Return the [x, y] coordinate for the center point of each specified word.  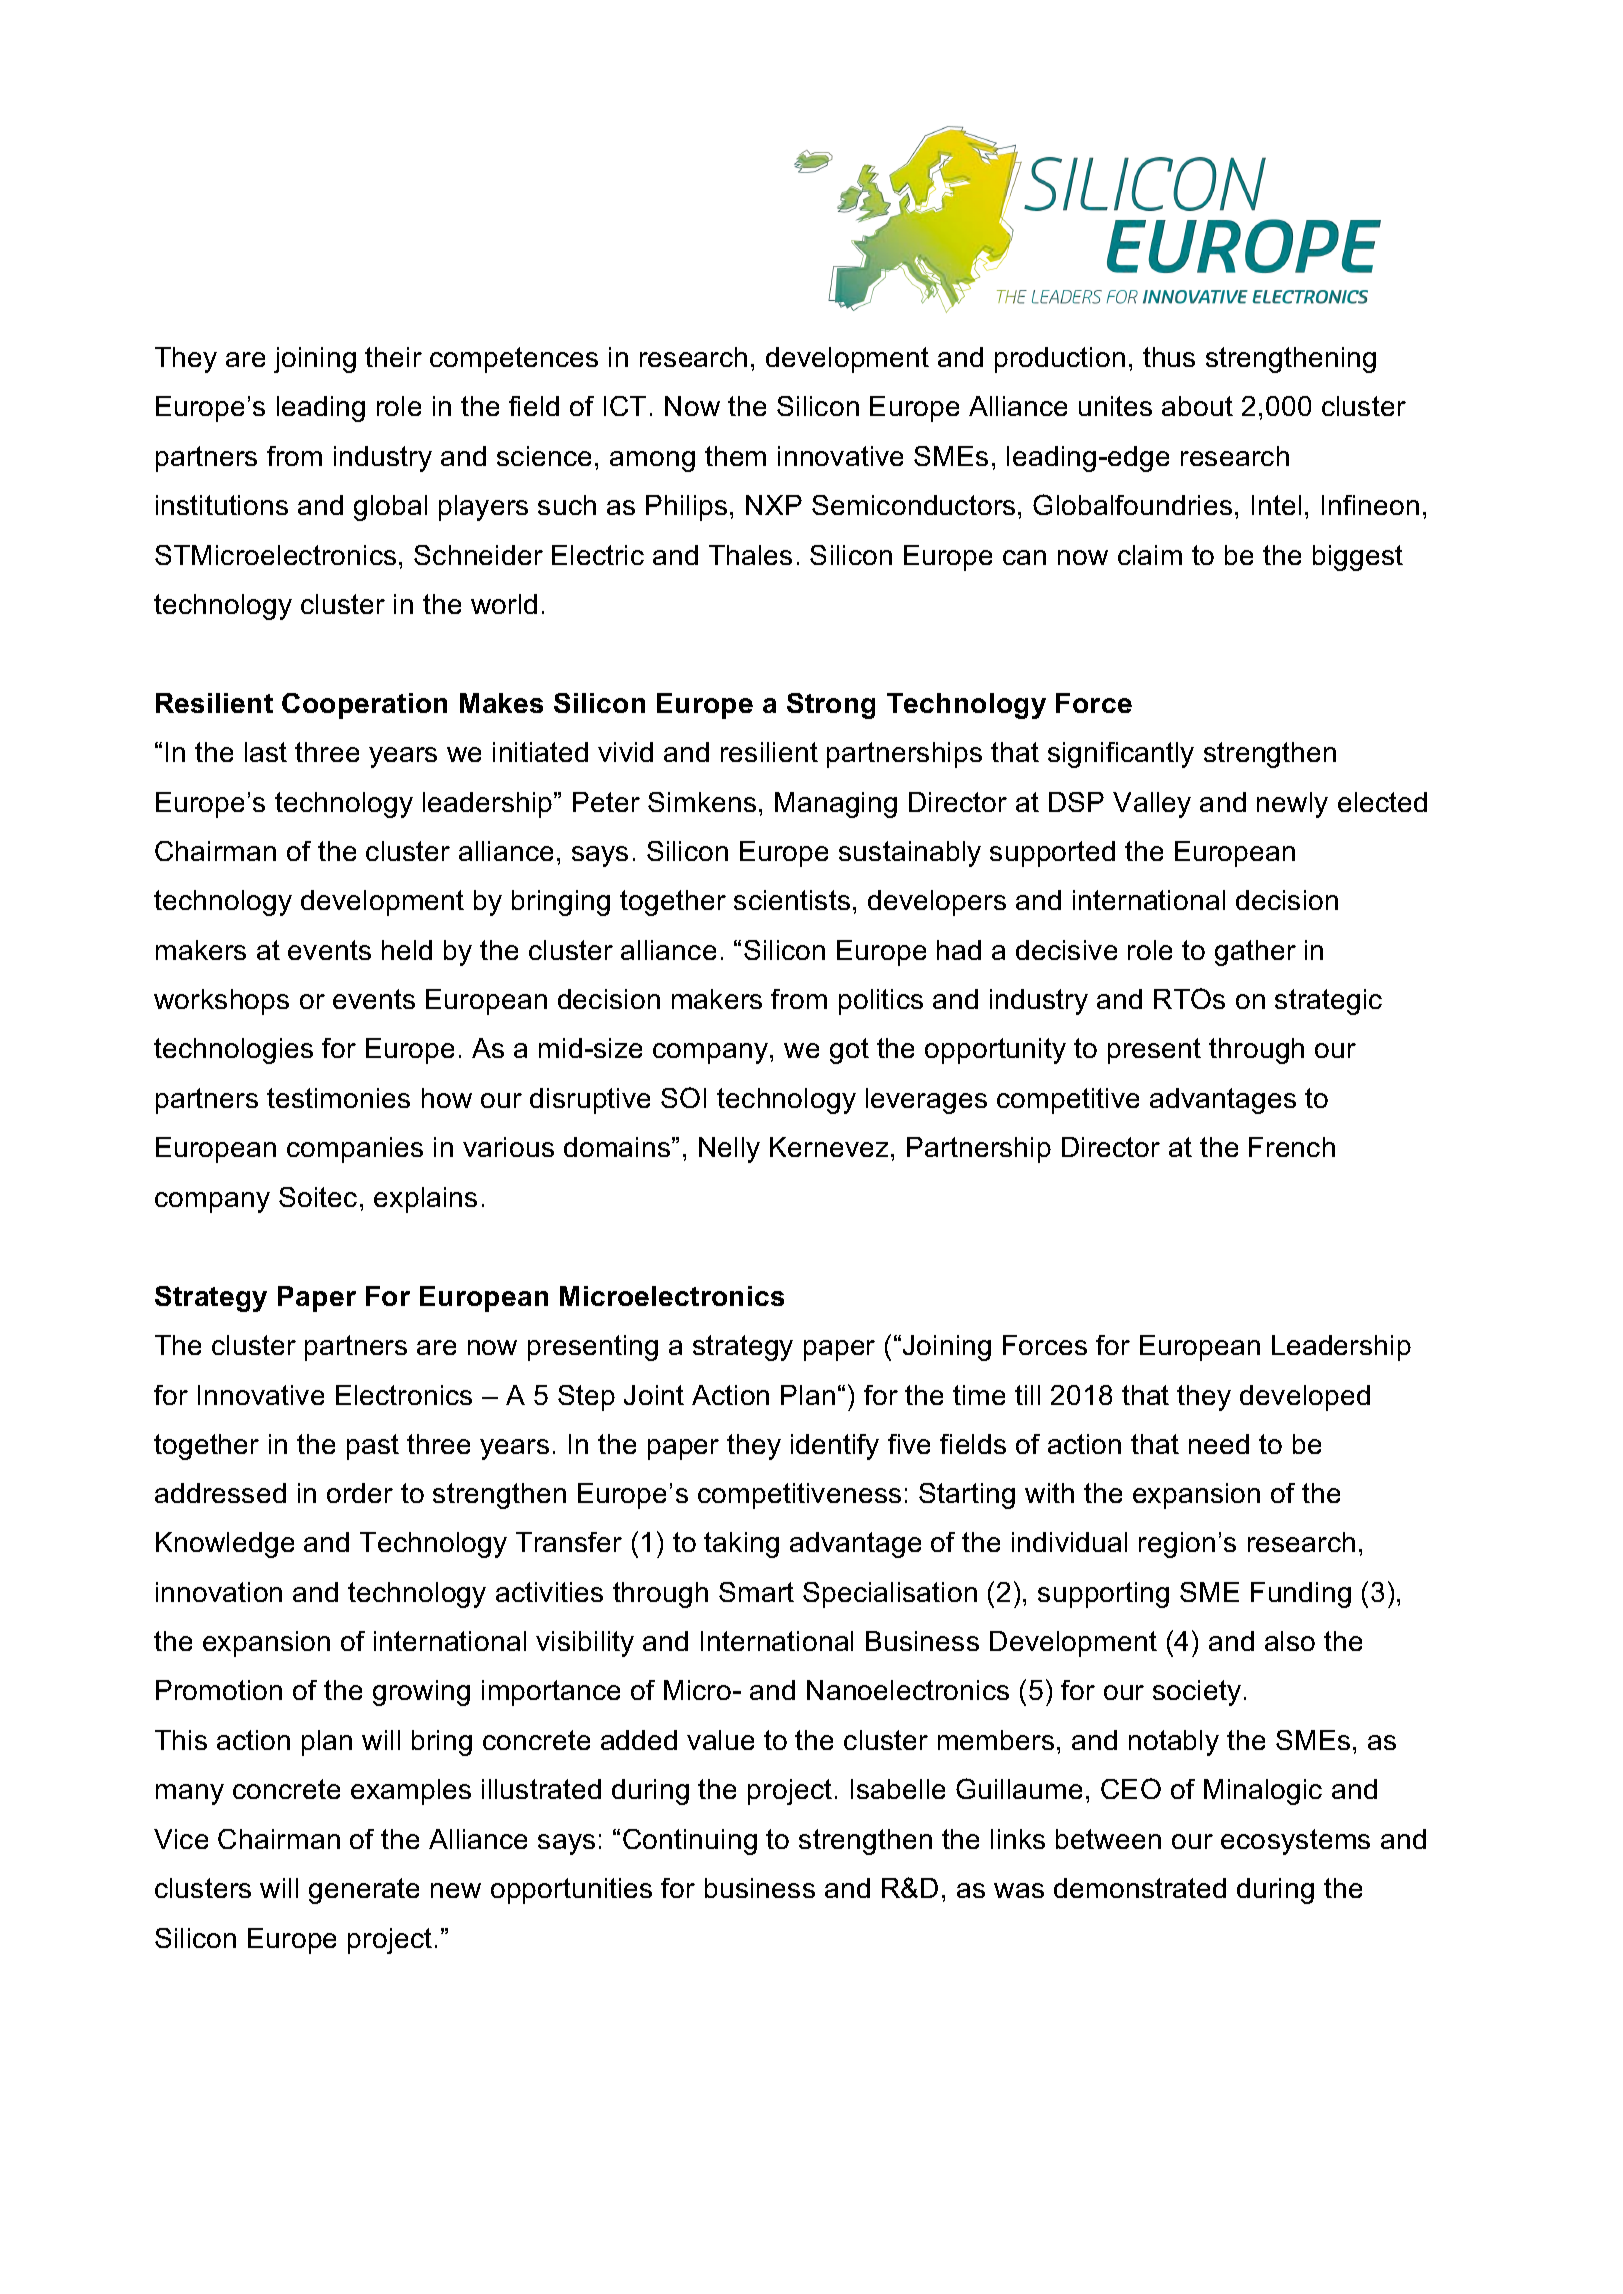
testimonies [338, 1098]
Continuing [690, 1842]
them [735, 456]
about [1197, 406]
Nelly [729, 1150]
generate [364, 1891]
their [393, 357]
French [1292, 1147]
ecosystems [1295, 1842]
